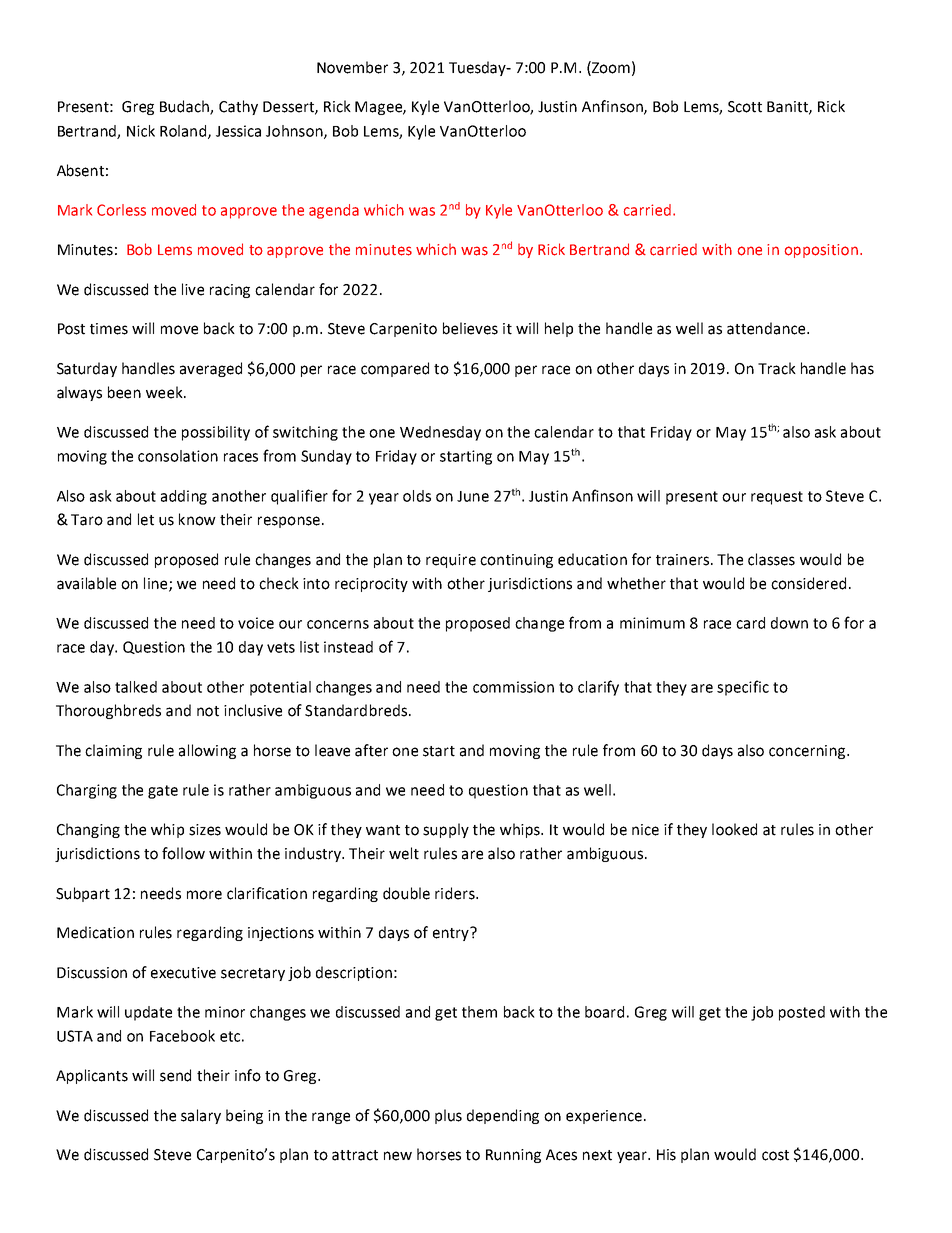 This screenshot has width=952, height=1233. I want to click on riders, so click(456, 893).
